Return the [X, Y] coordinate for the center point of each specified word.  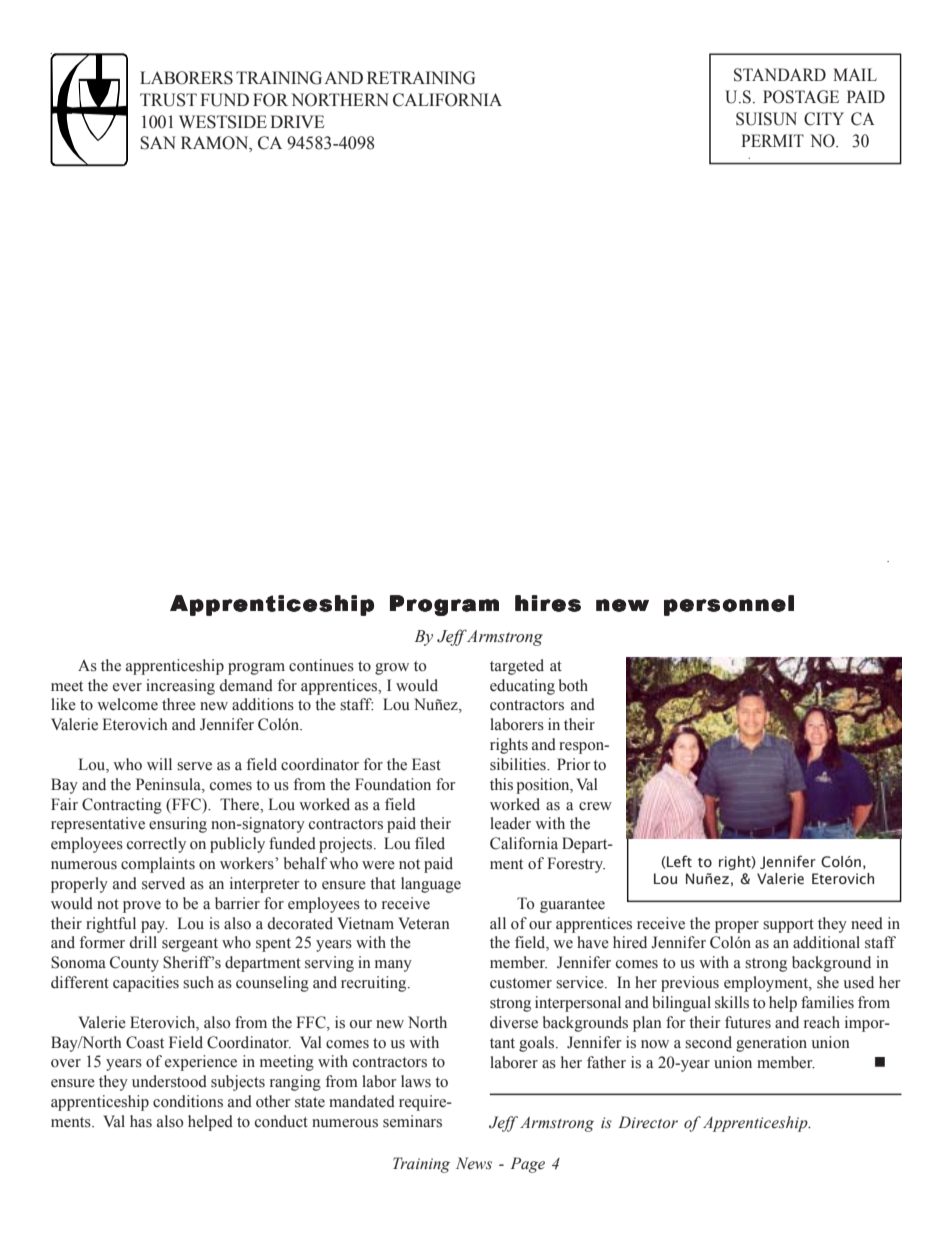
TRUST [168, 100]
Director [648, 1122]
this [501, 784]
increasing [180, 687]
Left [678, 862]
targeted [517, 667]
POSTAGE [801, 97]
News [474, 1163]
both [573, 685]
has [141, 1121]
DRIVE [297, 121]
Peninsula [169, 785]
